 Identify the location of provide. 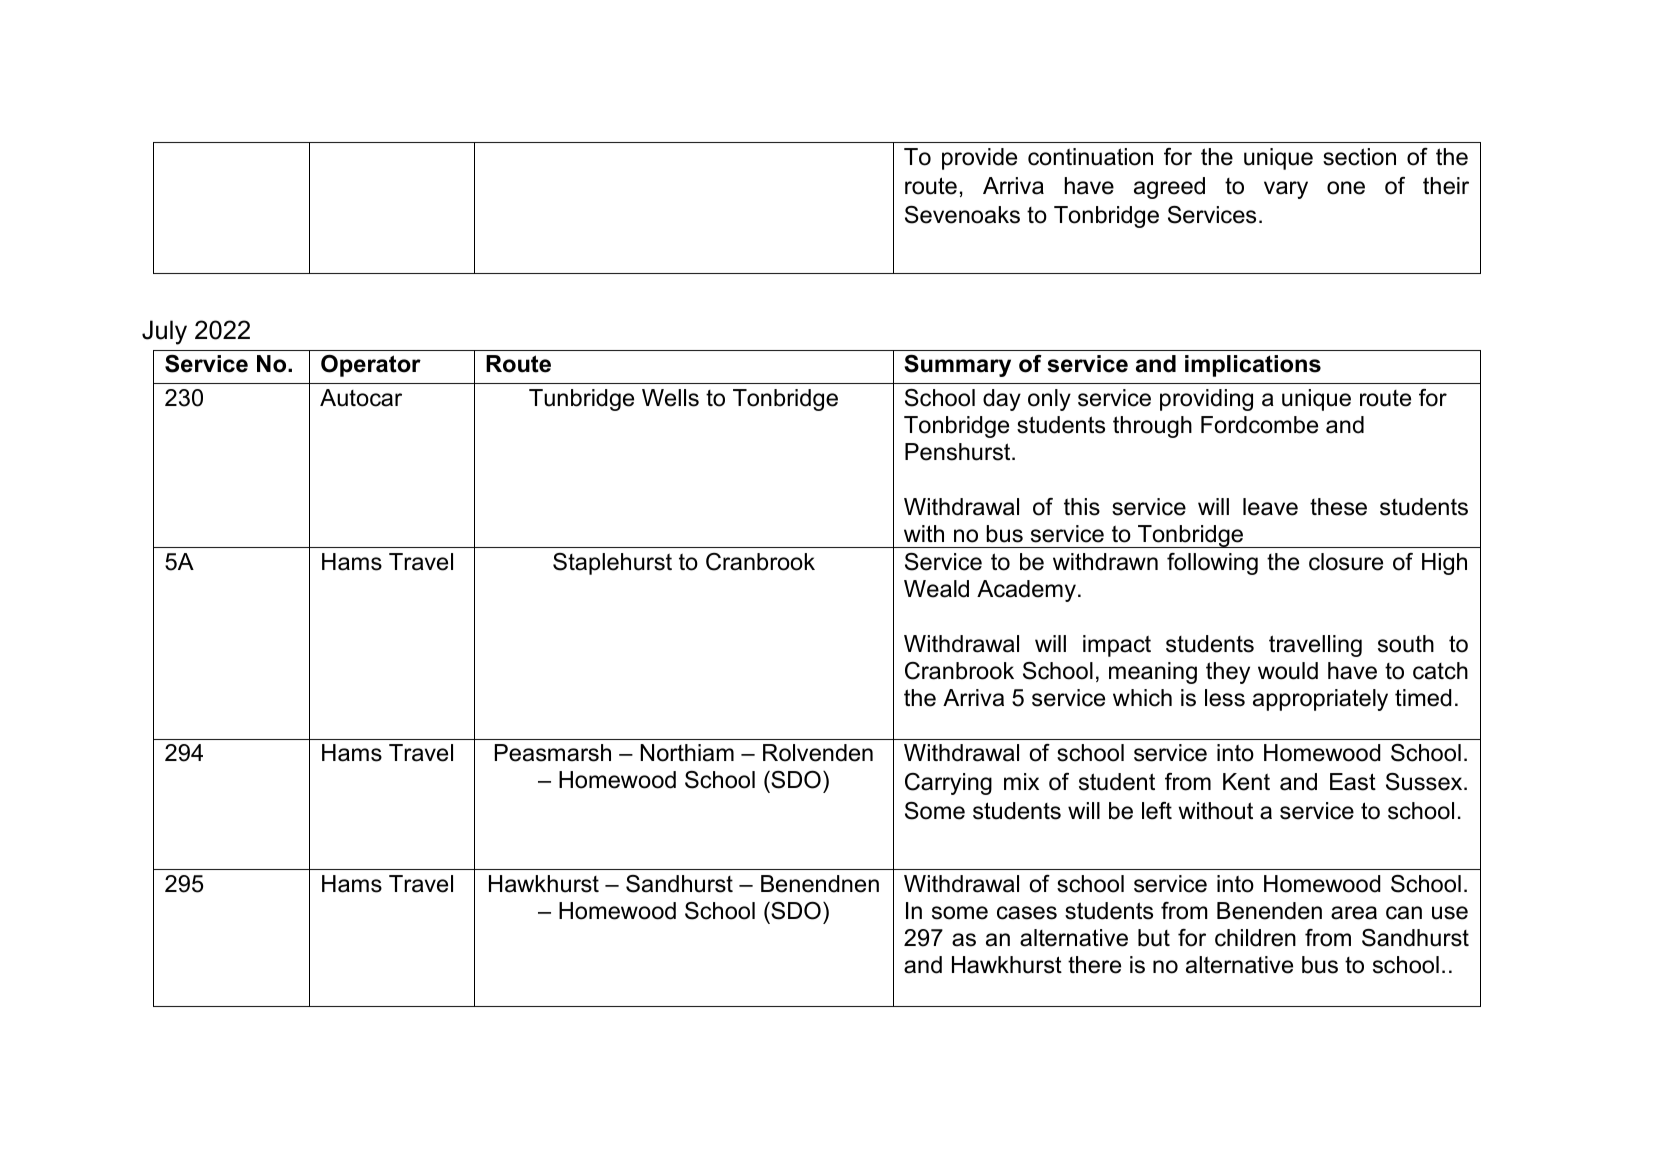
(979, 159).
